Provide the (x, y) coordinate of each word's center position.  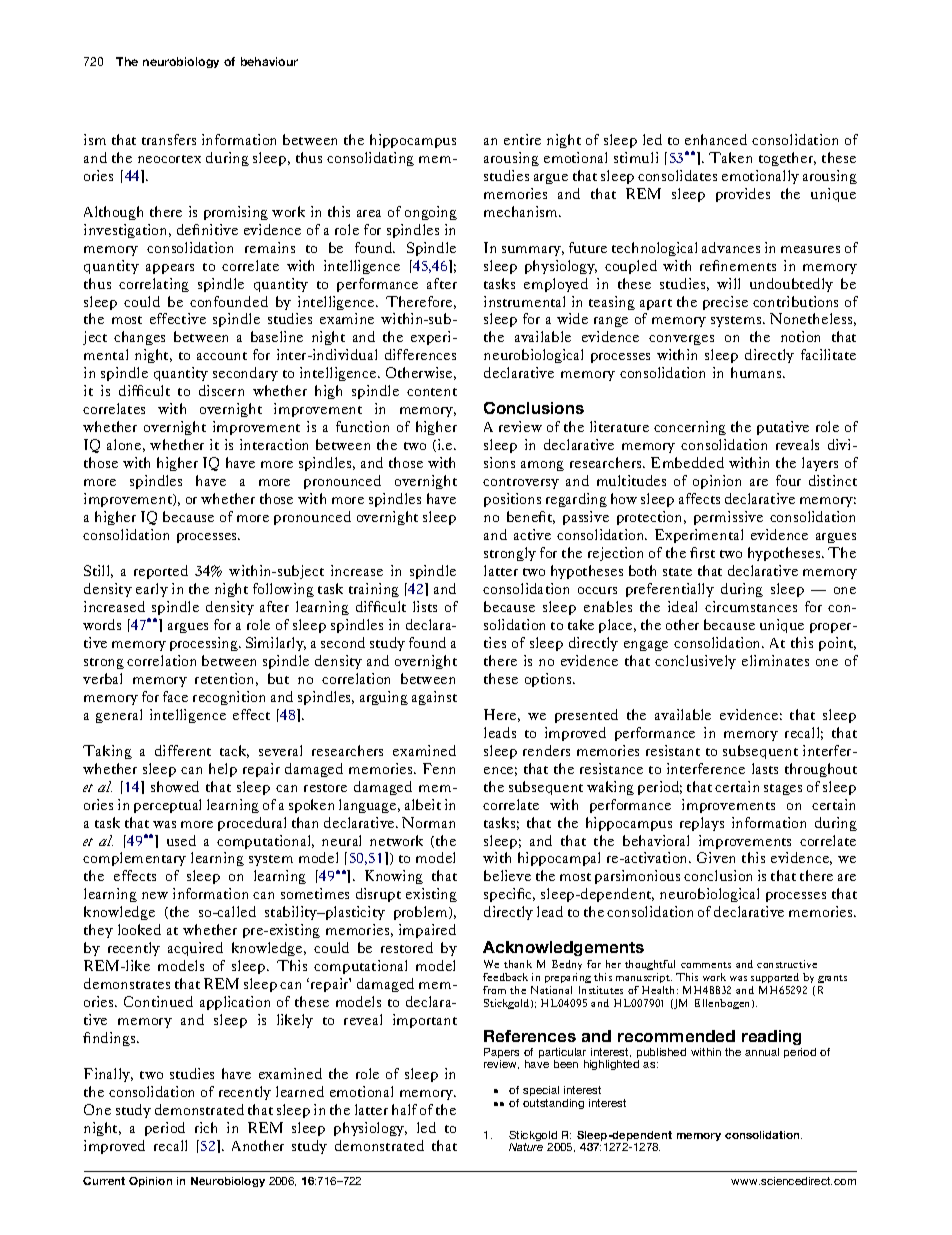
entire (522, 139)
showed (175, 786)
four (788, 480)
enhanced (716, 139)
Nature (526, 1147)
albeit (423, 804)
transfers (169, 139)
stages (783, 789)
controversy (521, 483)
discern (221, 390)
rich (206, 1127)
